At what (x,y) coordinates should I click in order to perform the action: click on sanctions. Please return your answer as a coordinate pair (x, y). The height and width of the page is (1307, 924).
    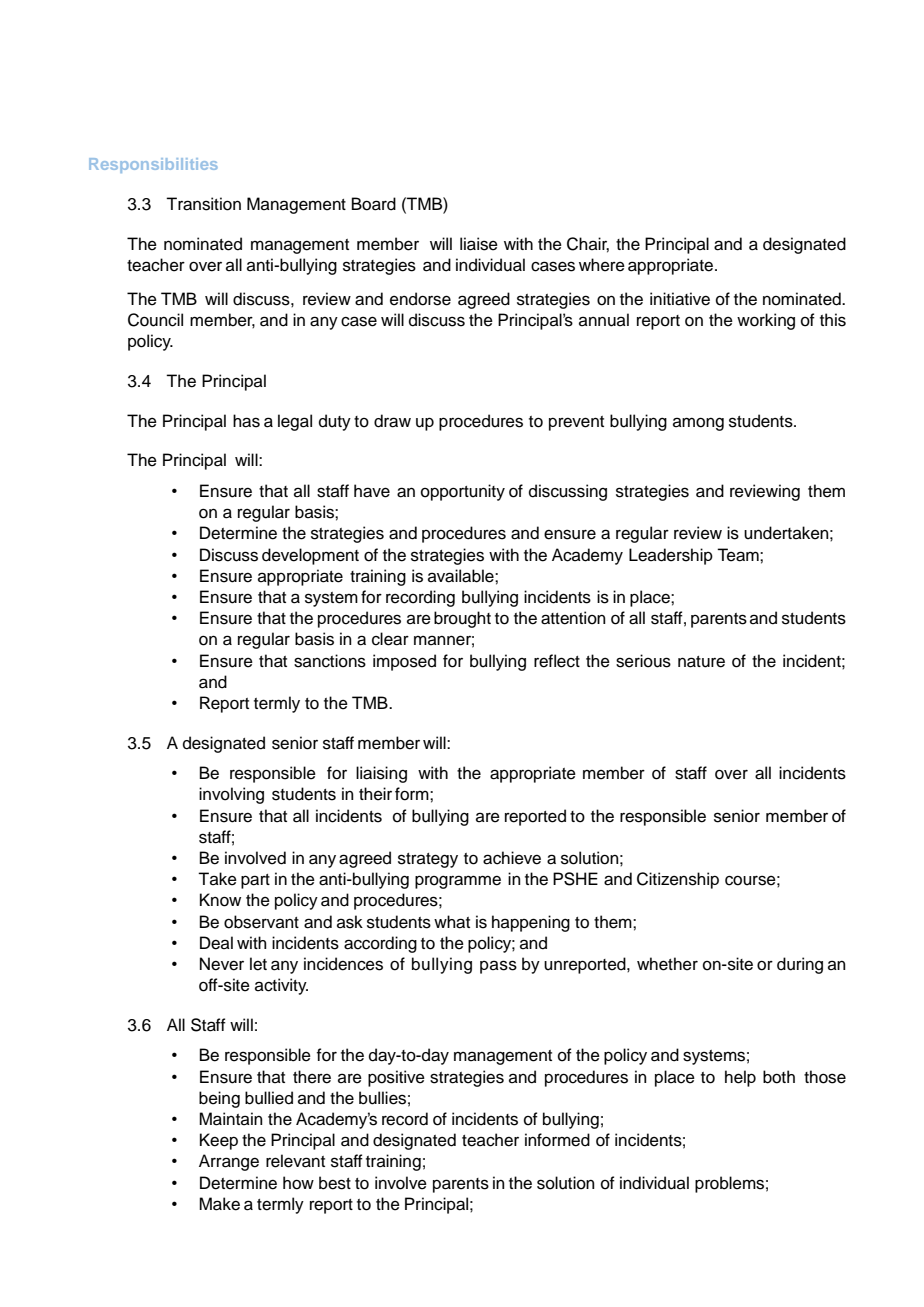
    Looking at the image, I should click on (330, 661).
